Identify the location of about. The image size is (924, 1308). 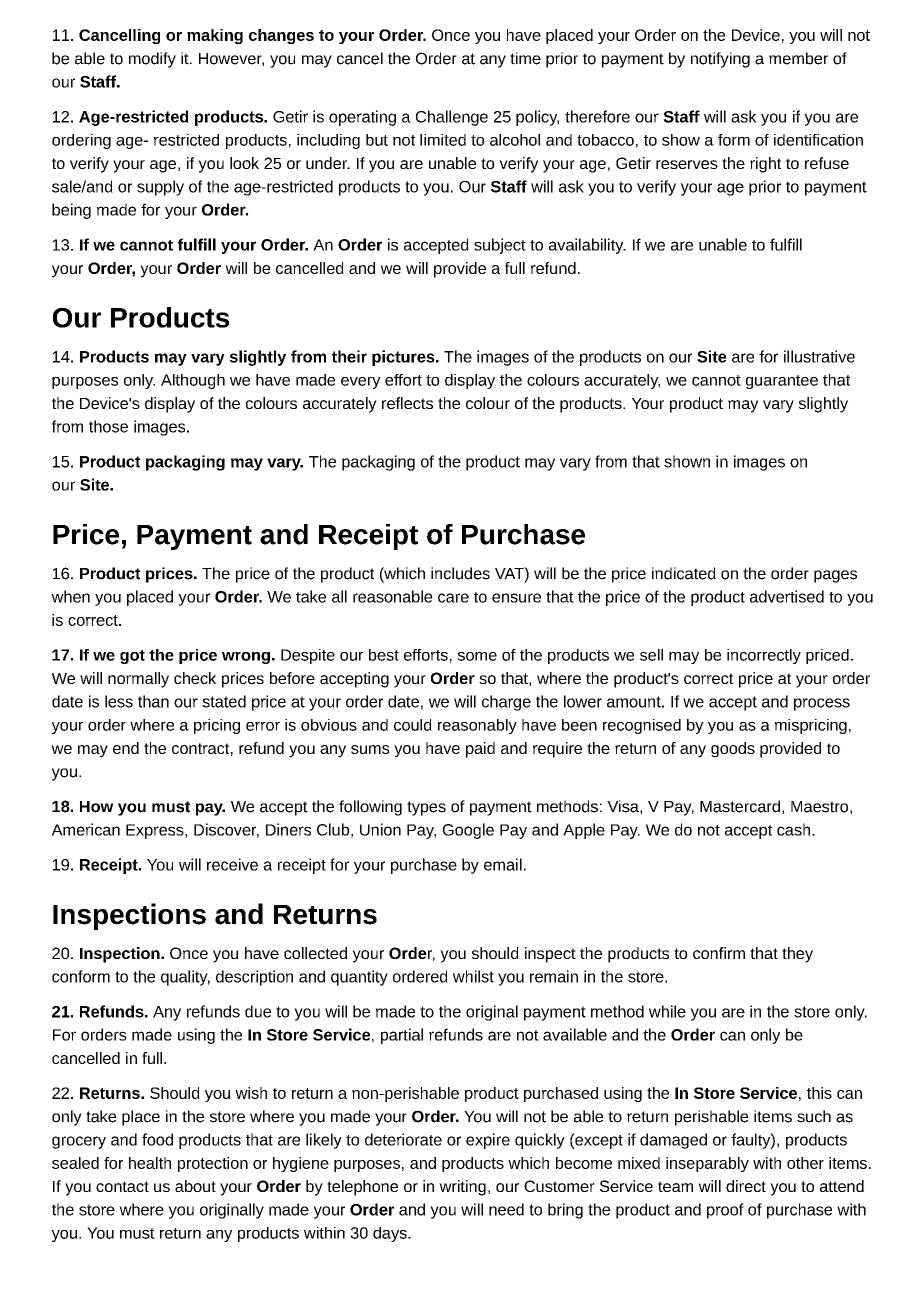
(195, 1186).
